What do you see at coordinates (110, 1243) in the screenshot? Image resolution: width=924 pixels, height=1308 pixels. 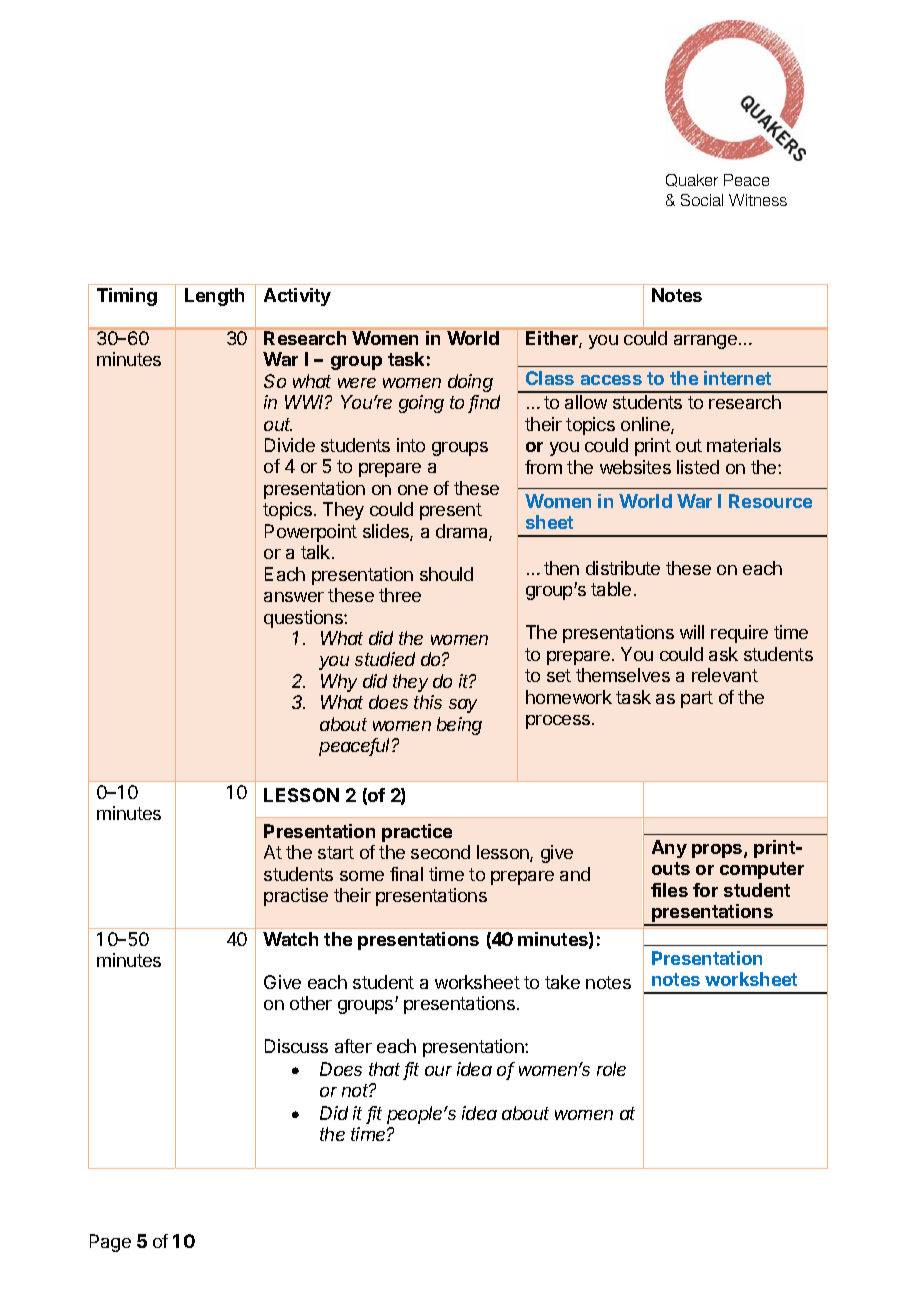 I see `Page` at bounding box center [110, 1243].
